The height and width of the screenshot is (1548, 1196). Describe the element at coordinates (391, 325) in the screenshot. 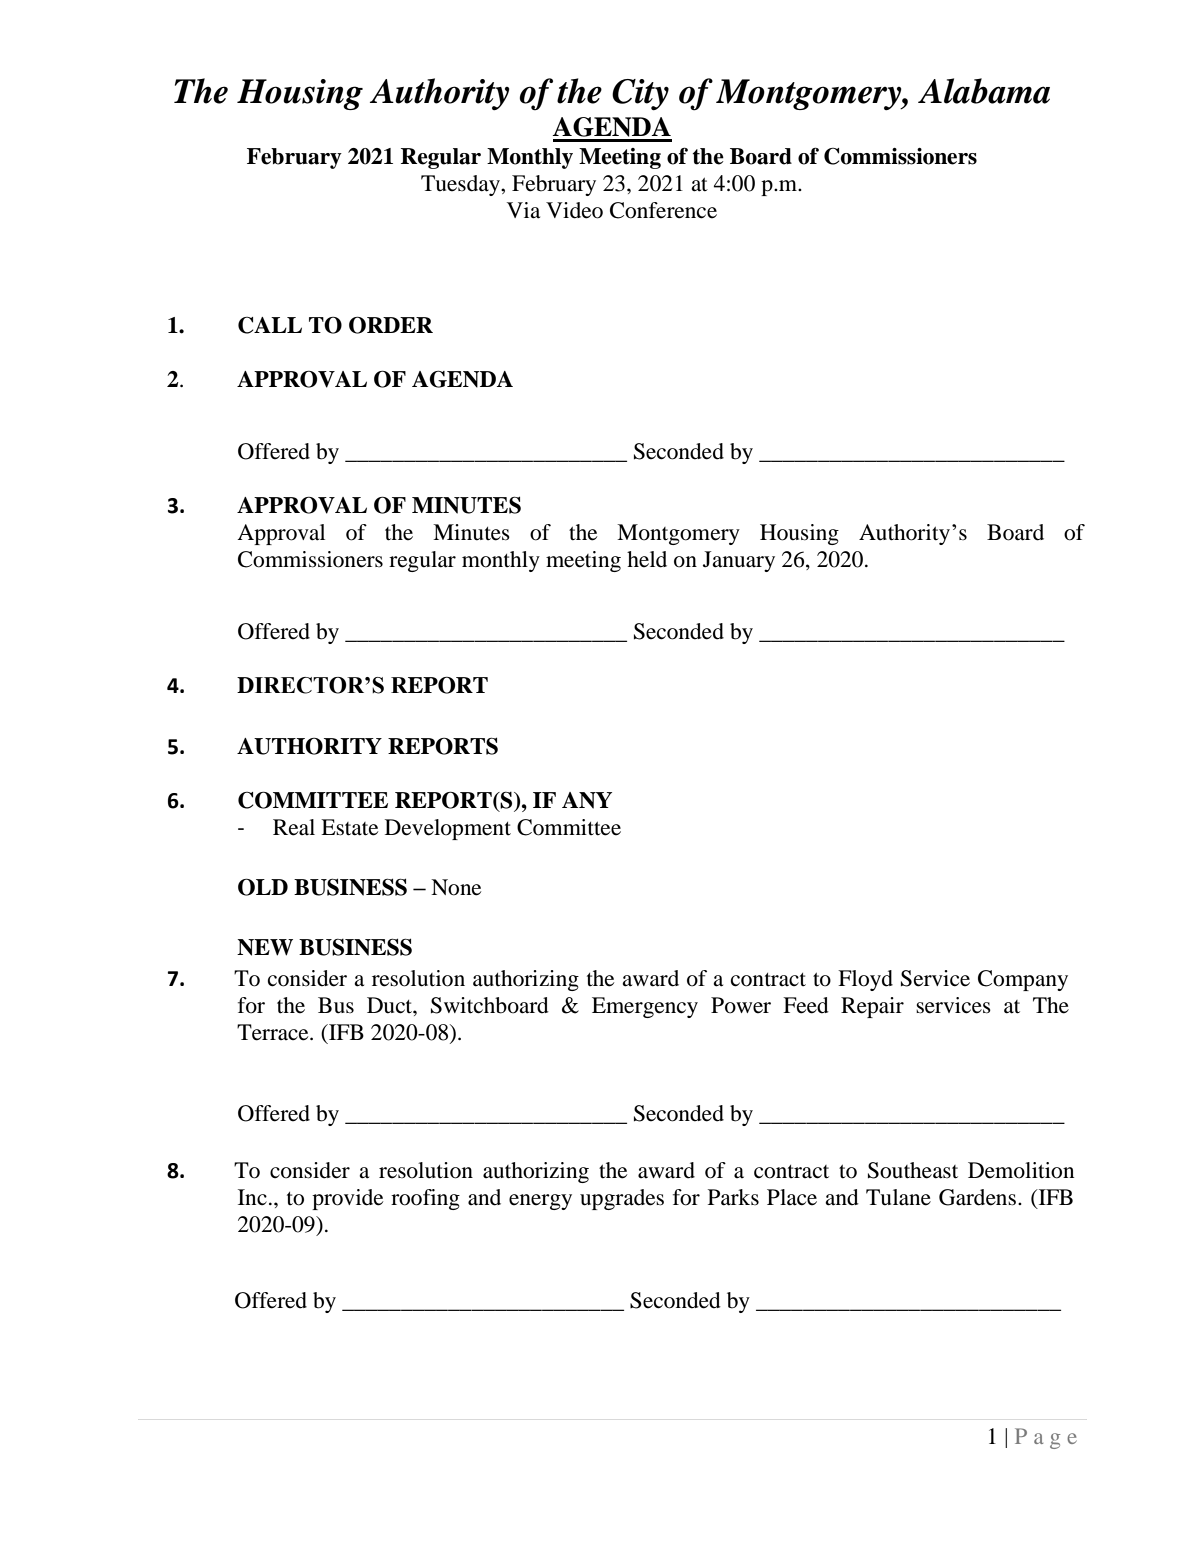

I see `ORDER` at that location.
